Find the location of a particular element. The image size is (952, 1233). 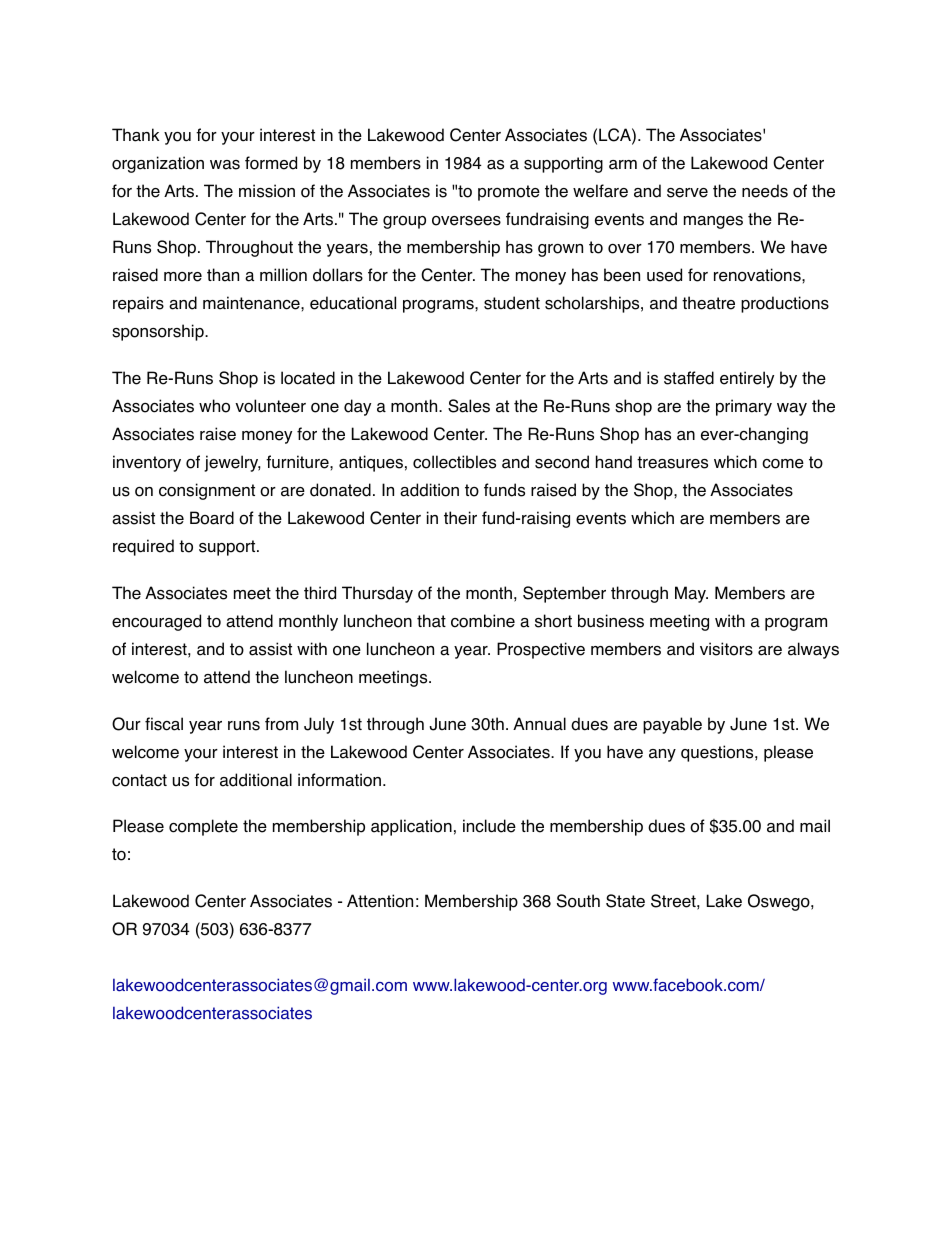

sponsorship is located at coordinates (159, 332).
